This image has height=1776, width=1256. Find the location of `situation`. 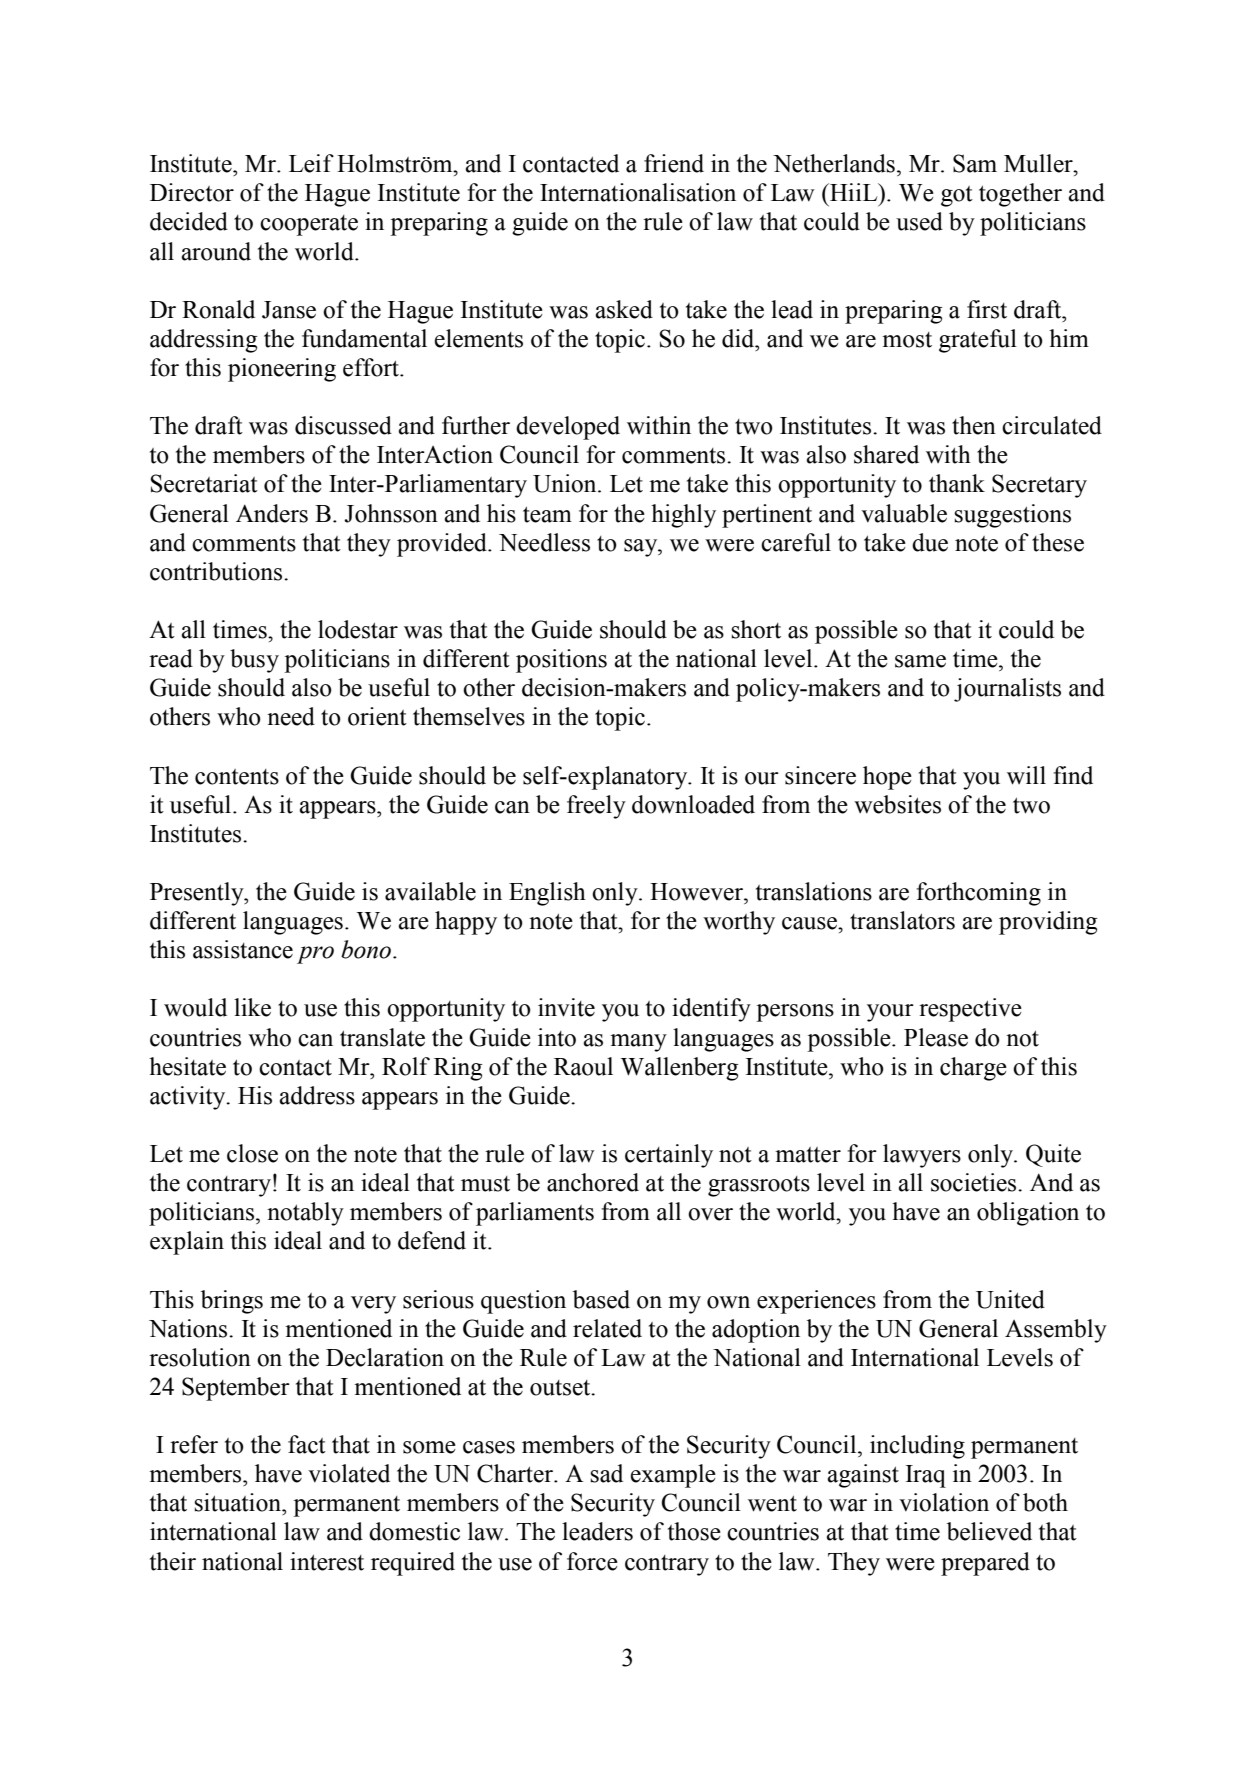

situation is located at coordinates (238, 1502).
